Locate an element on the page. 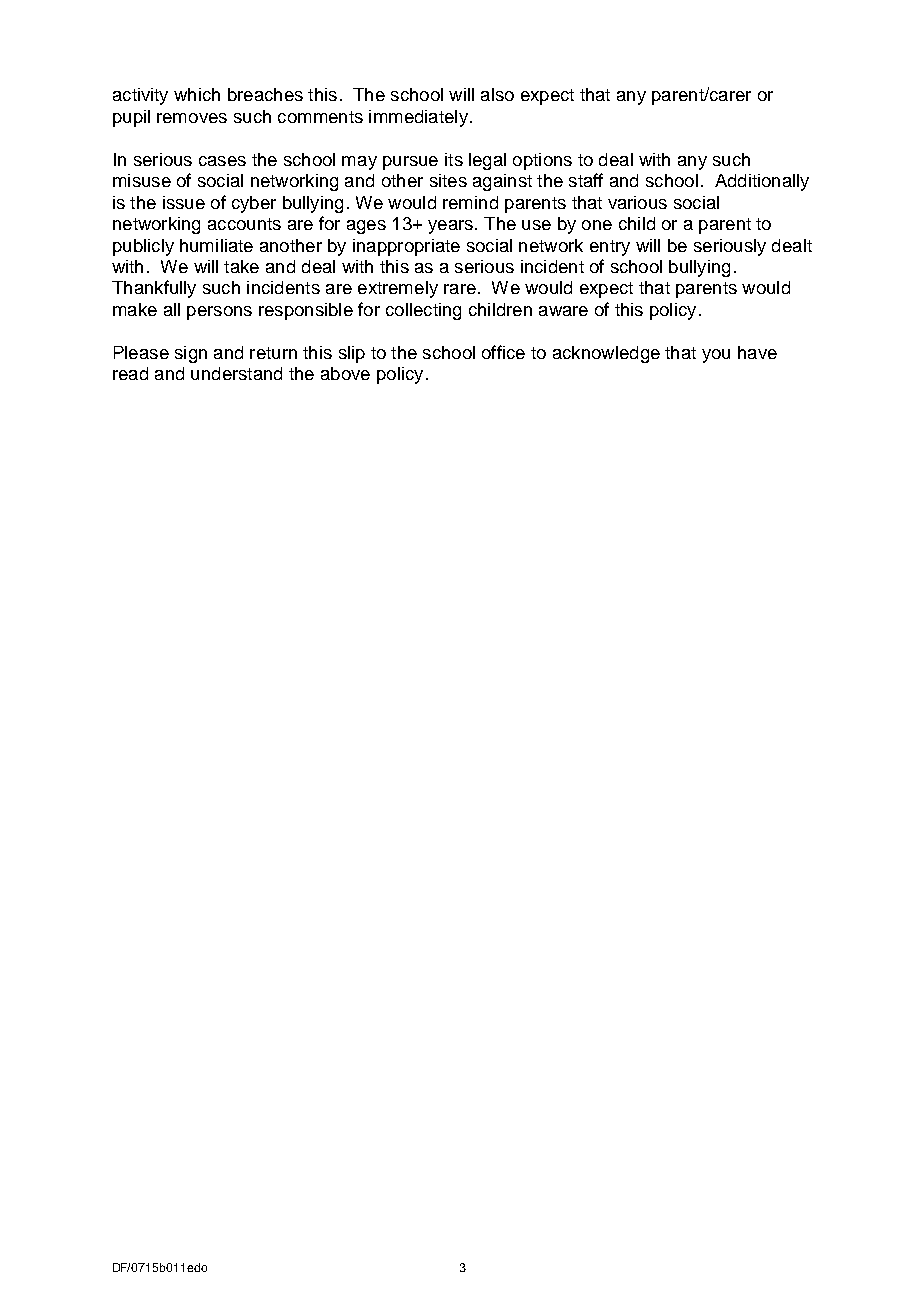 The image size is (924, 1308). its is located at coordinates (454, 159).
